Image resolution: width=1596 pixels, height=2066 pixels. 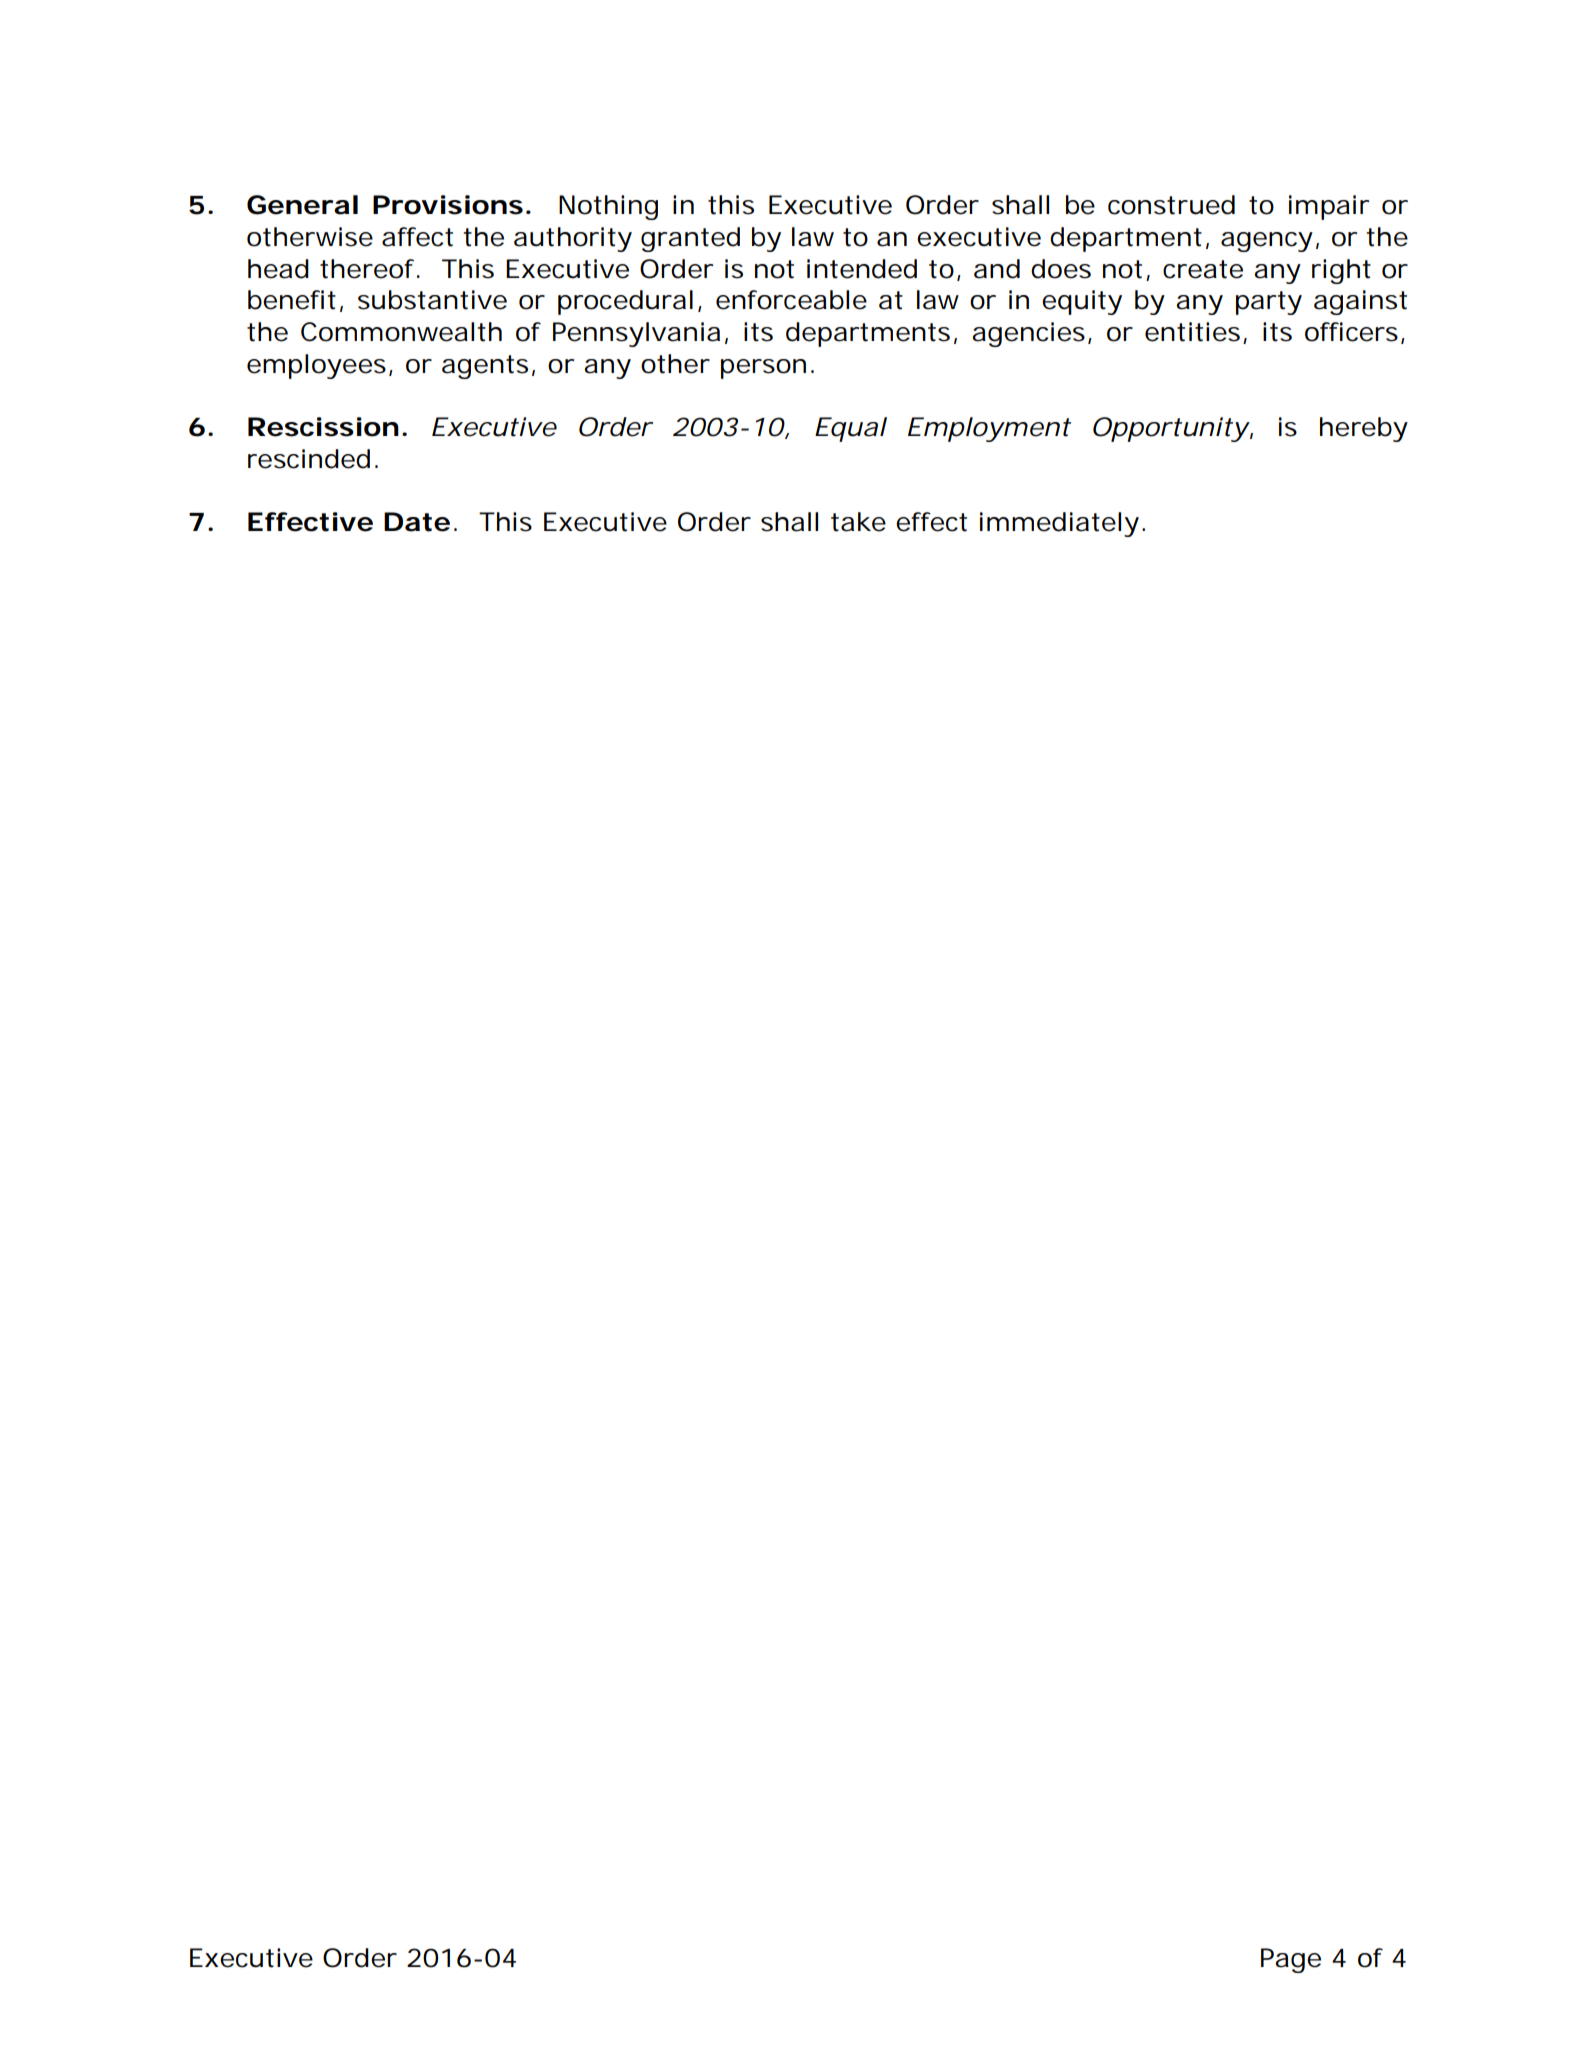 What do you see at coordinates (858, 522) in the page?
I see `take` at bounding box center [858, 522].
